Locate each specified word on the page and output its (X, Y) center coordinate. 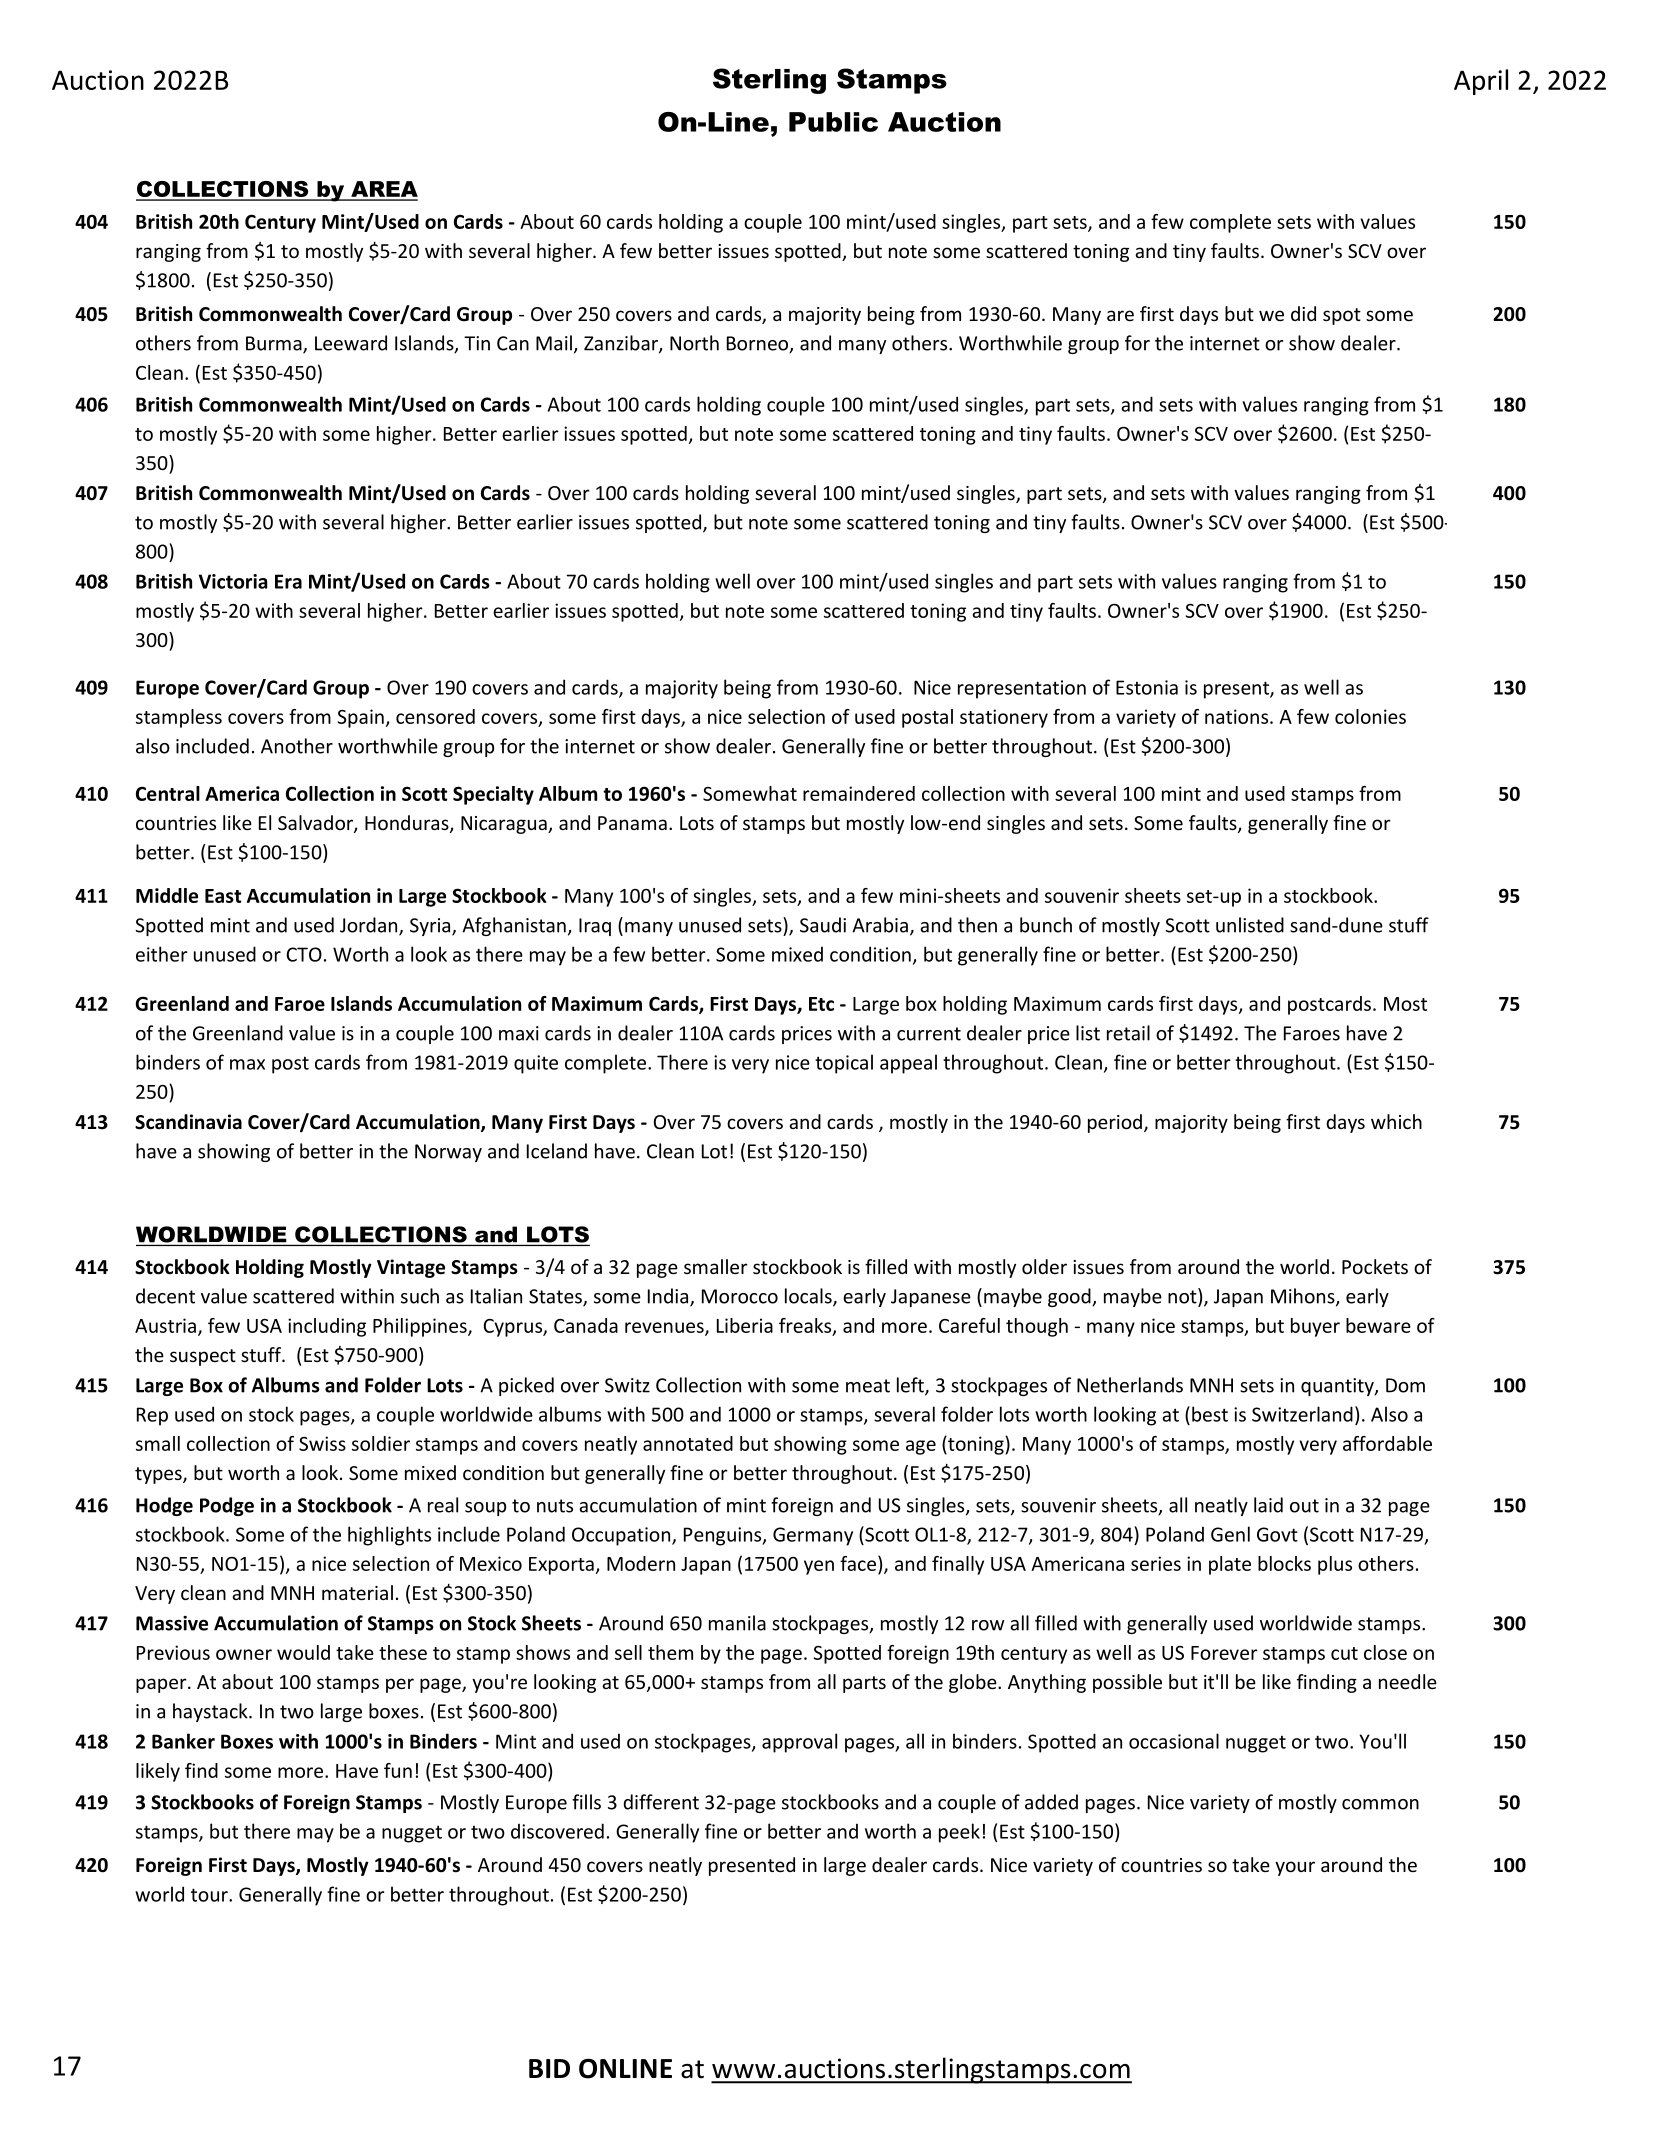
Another (297, 746)
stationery (1004, 718)
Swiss (322, 1443)
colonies (1370, 716)
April (1481, 82)
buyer (1315, 1327)
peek (959, 1833)
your (1295, 1868)
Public (833, 122)
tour (210, 1895)
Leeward (351, 343)
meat (868, 1386)
